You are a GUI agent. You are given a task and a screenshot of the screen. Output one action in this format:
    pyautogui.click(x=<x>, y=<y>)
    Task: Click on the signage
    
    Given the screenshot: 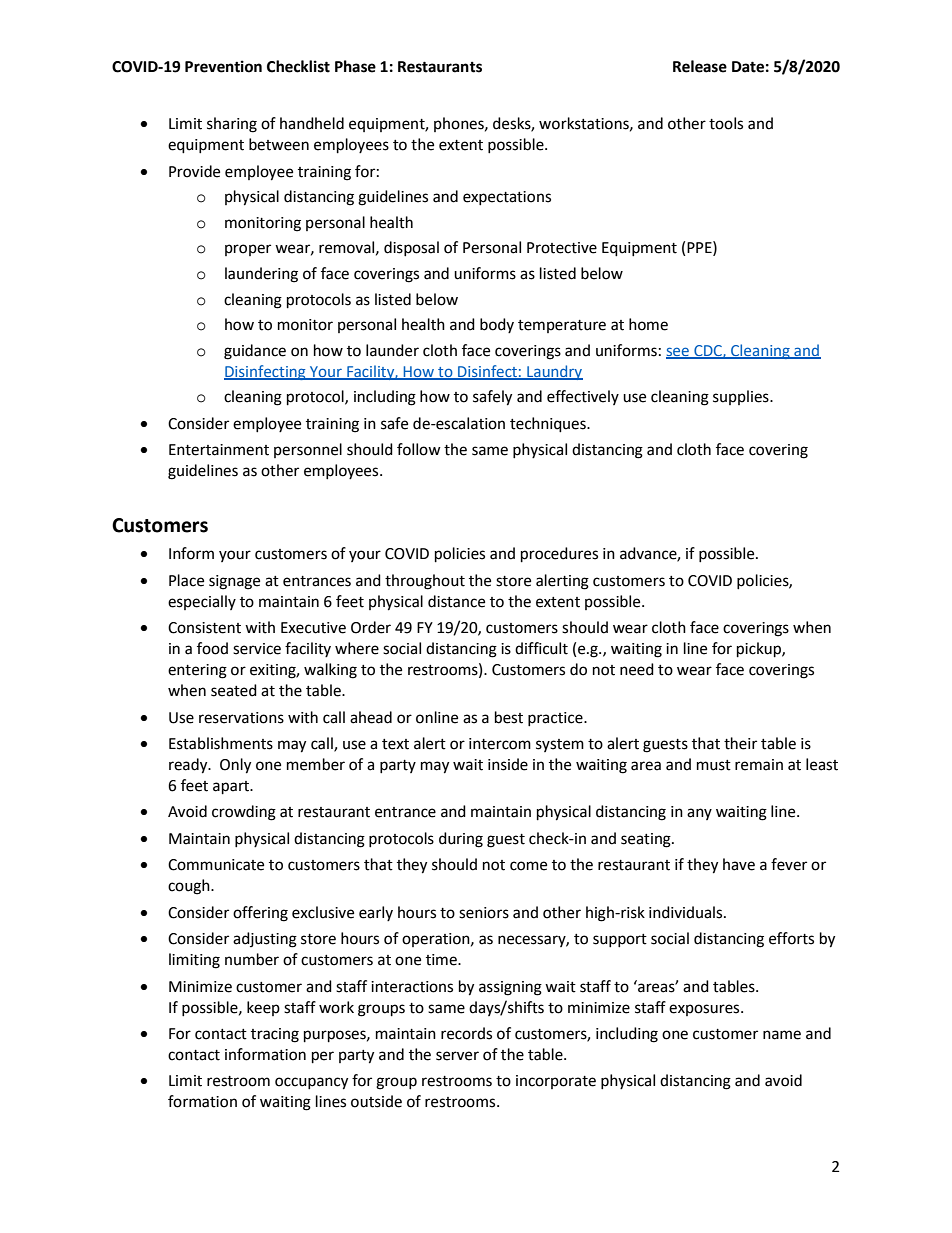 What is the action you would take?
    pyautogui.click(x=234, y=582)
